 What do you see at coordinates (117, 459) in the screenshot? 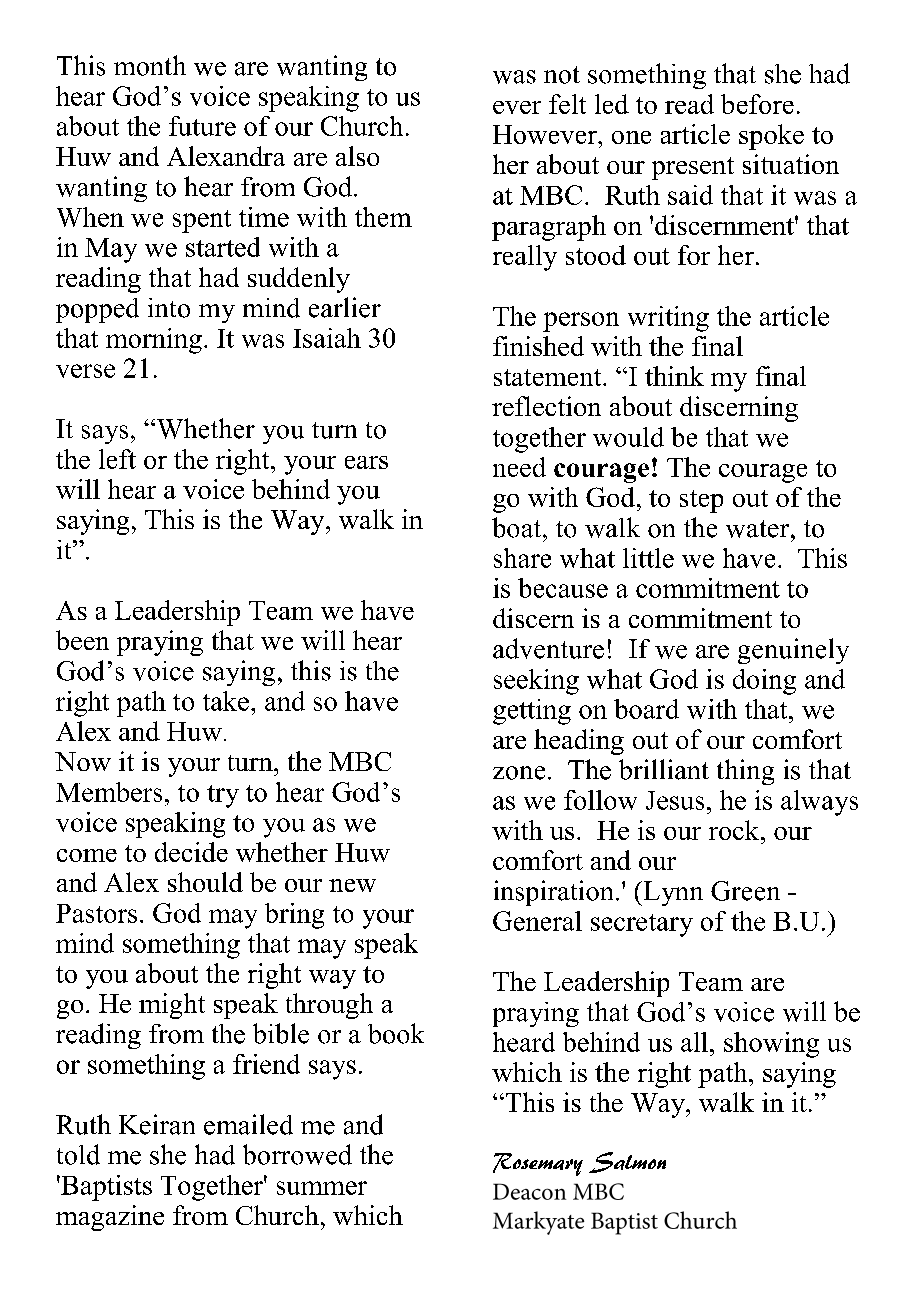
I see `left` at bounding box center [117, 459].
